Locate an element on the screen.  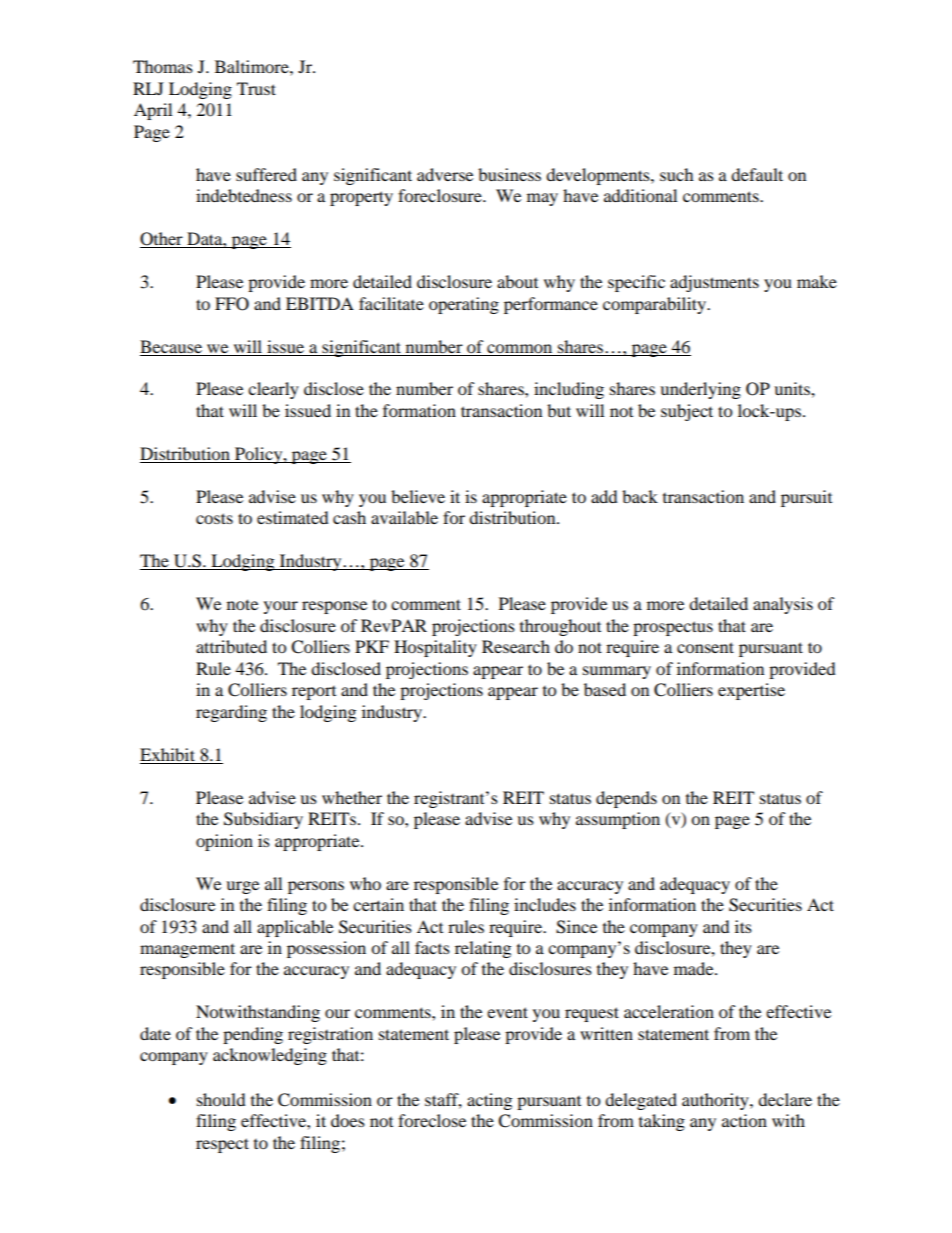
acting is located at coordinates (489, 1101).
